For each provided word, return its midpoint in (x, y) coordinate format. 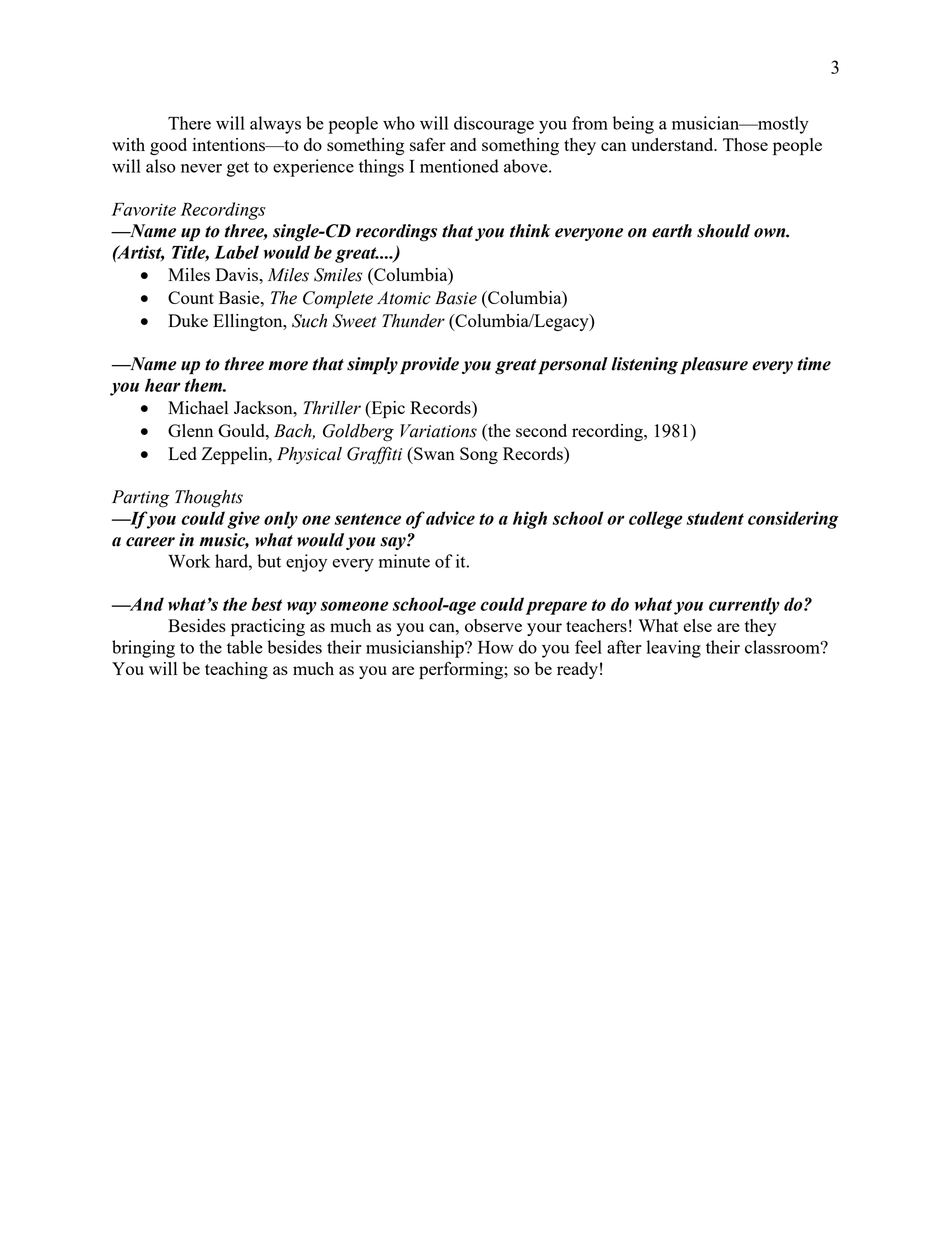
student (715, 518)
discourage (494, 125)
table (245, 647)
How (496, 647)
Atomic (404, 298)
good (168, 146)
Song (479, 455)
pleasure (714, 365)
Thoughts (209, 499)
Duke (188, 320)
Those (745, 144)
